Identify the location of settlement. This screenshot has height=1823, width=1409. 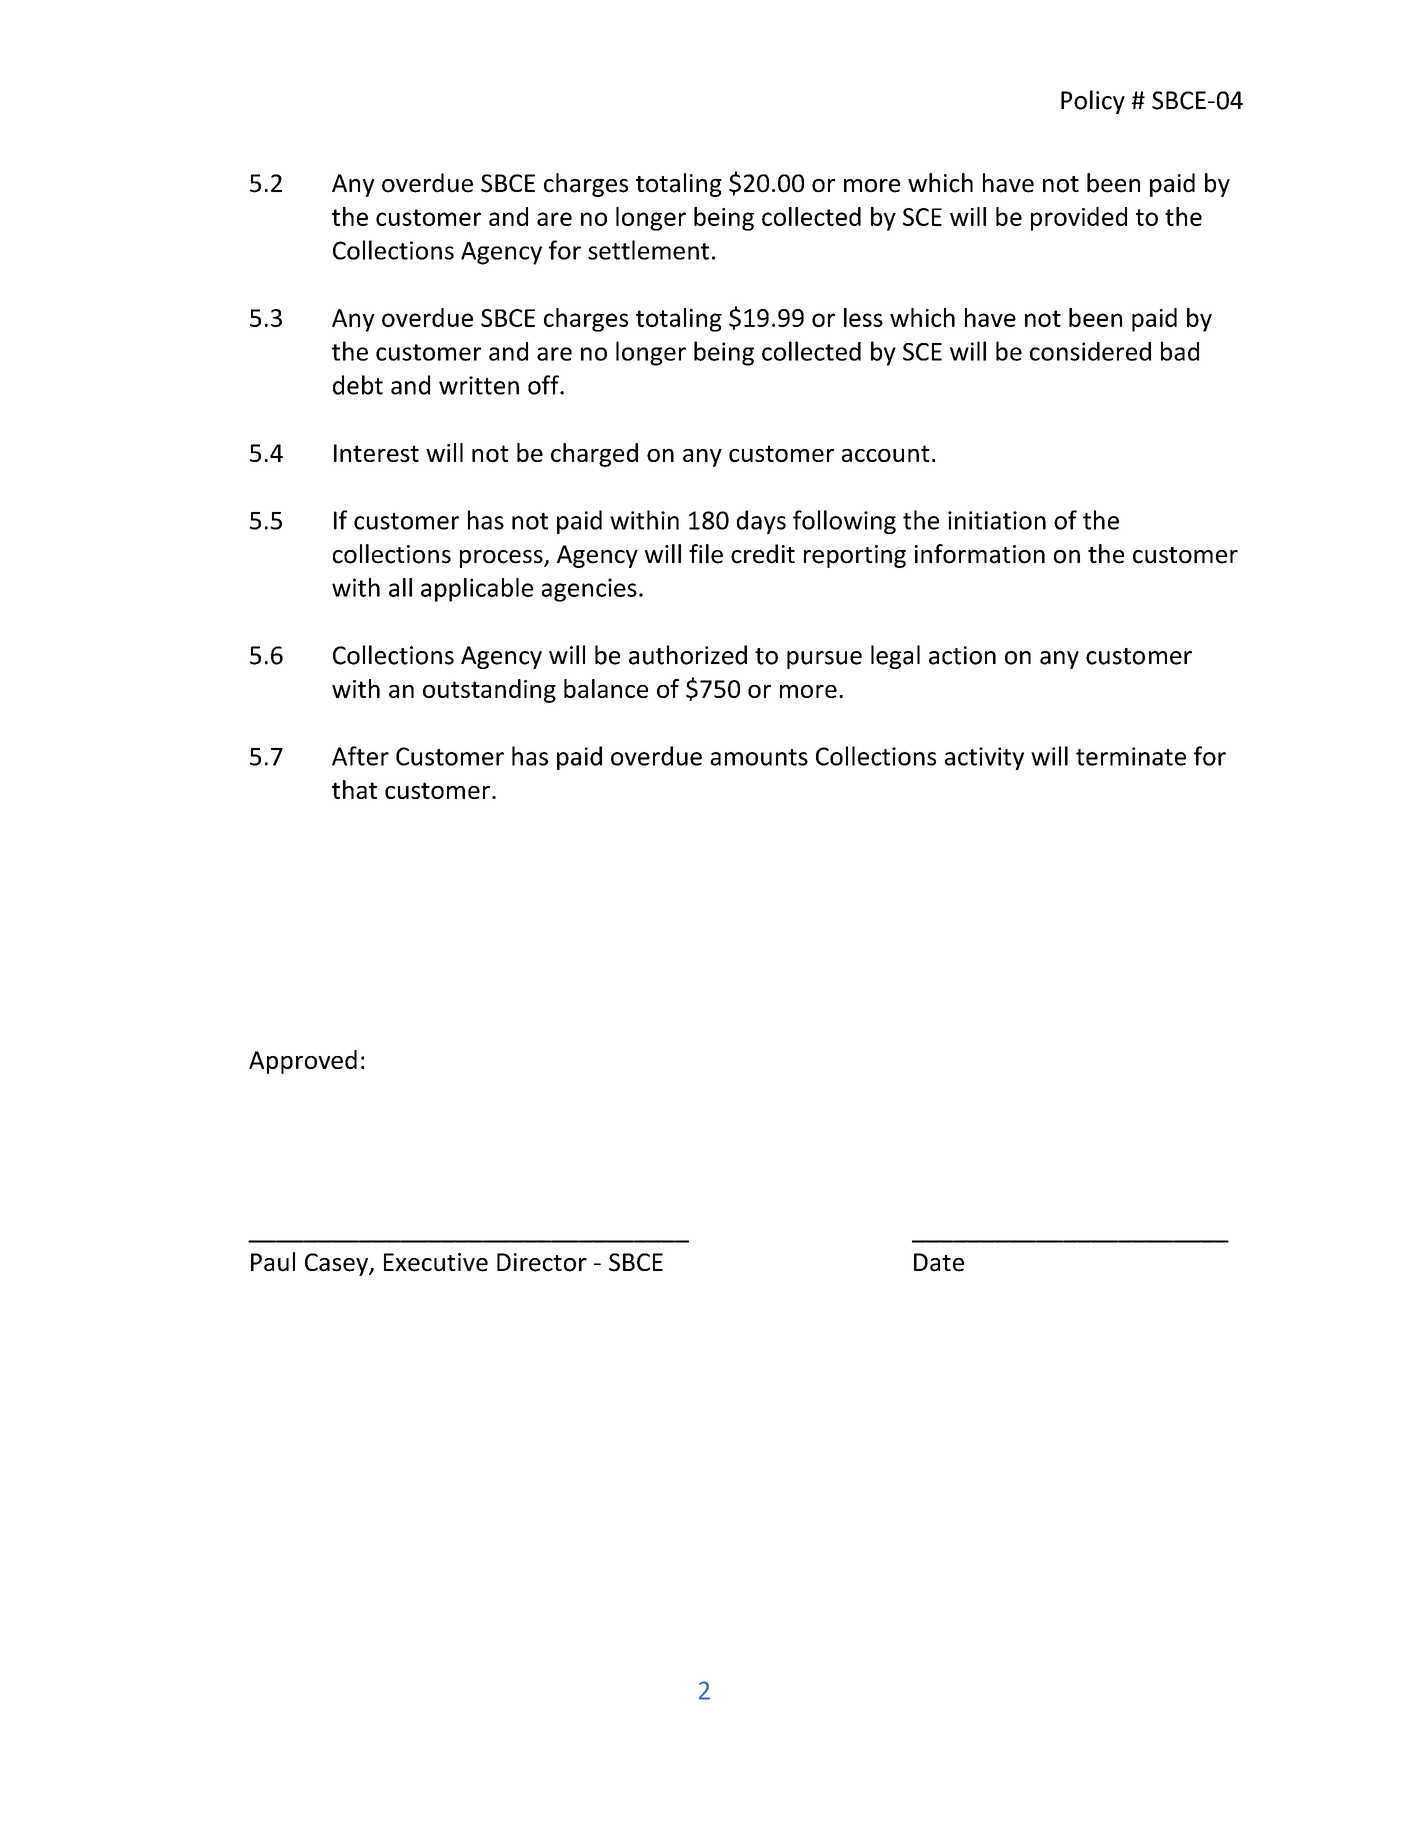
(648, 250).
